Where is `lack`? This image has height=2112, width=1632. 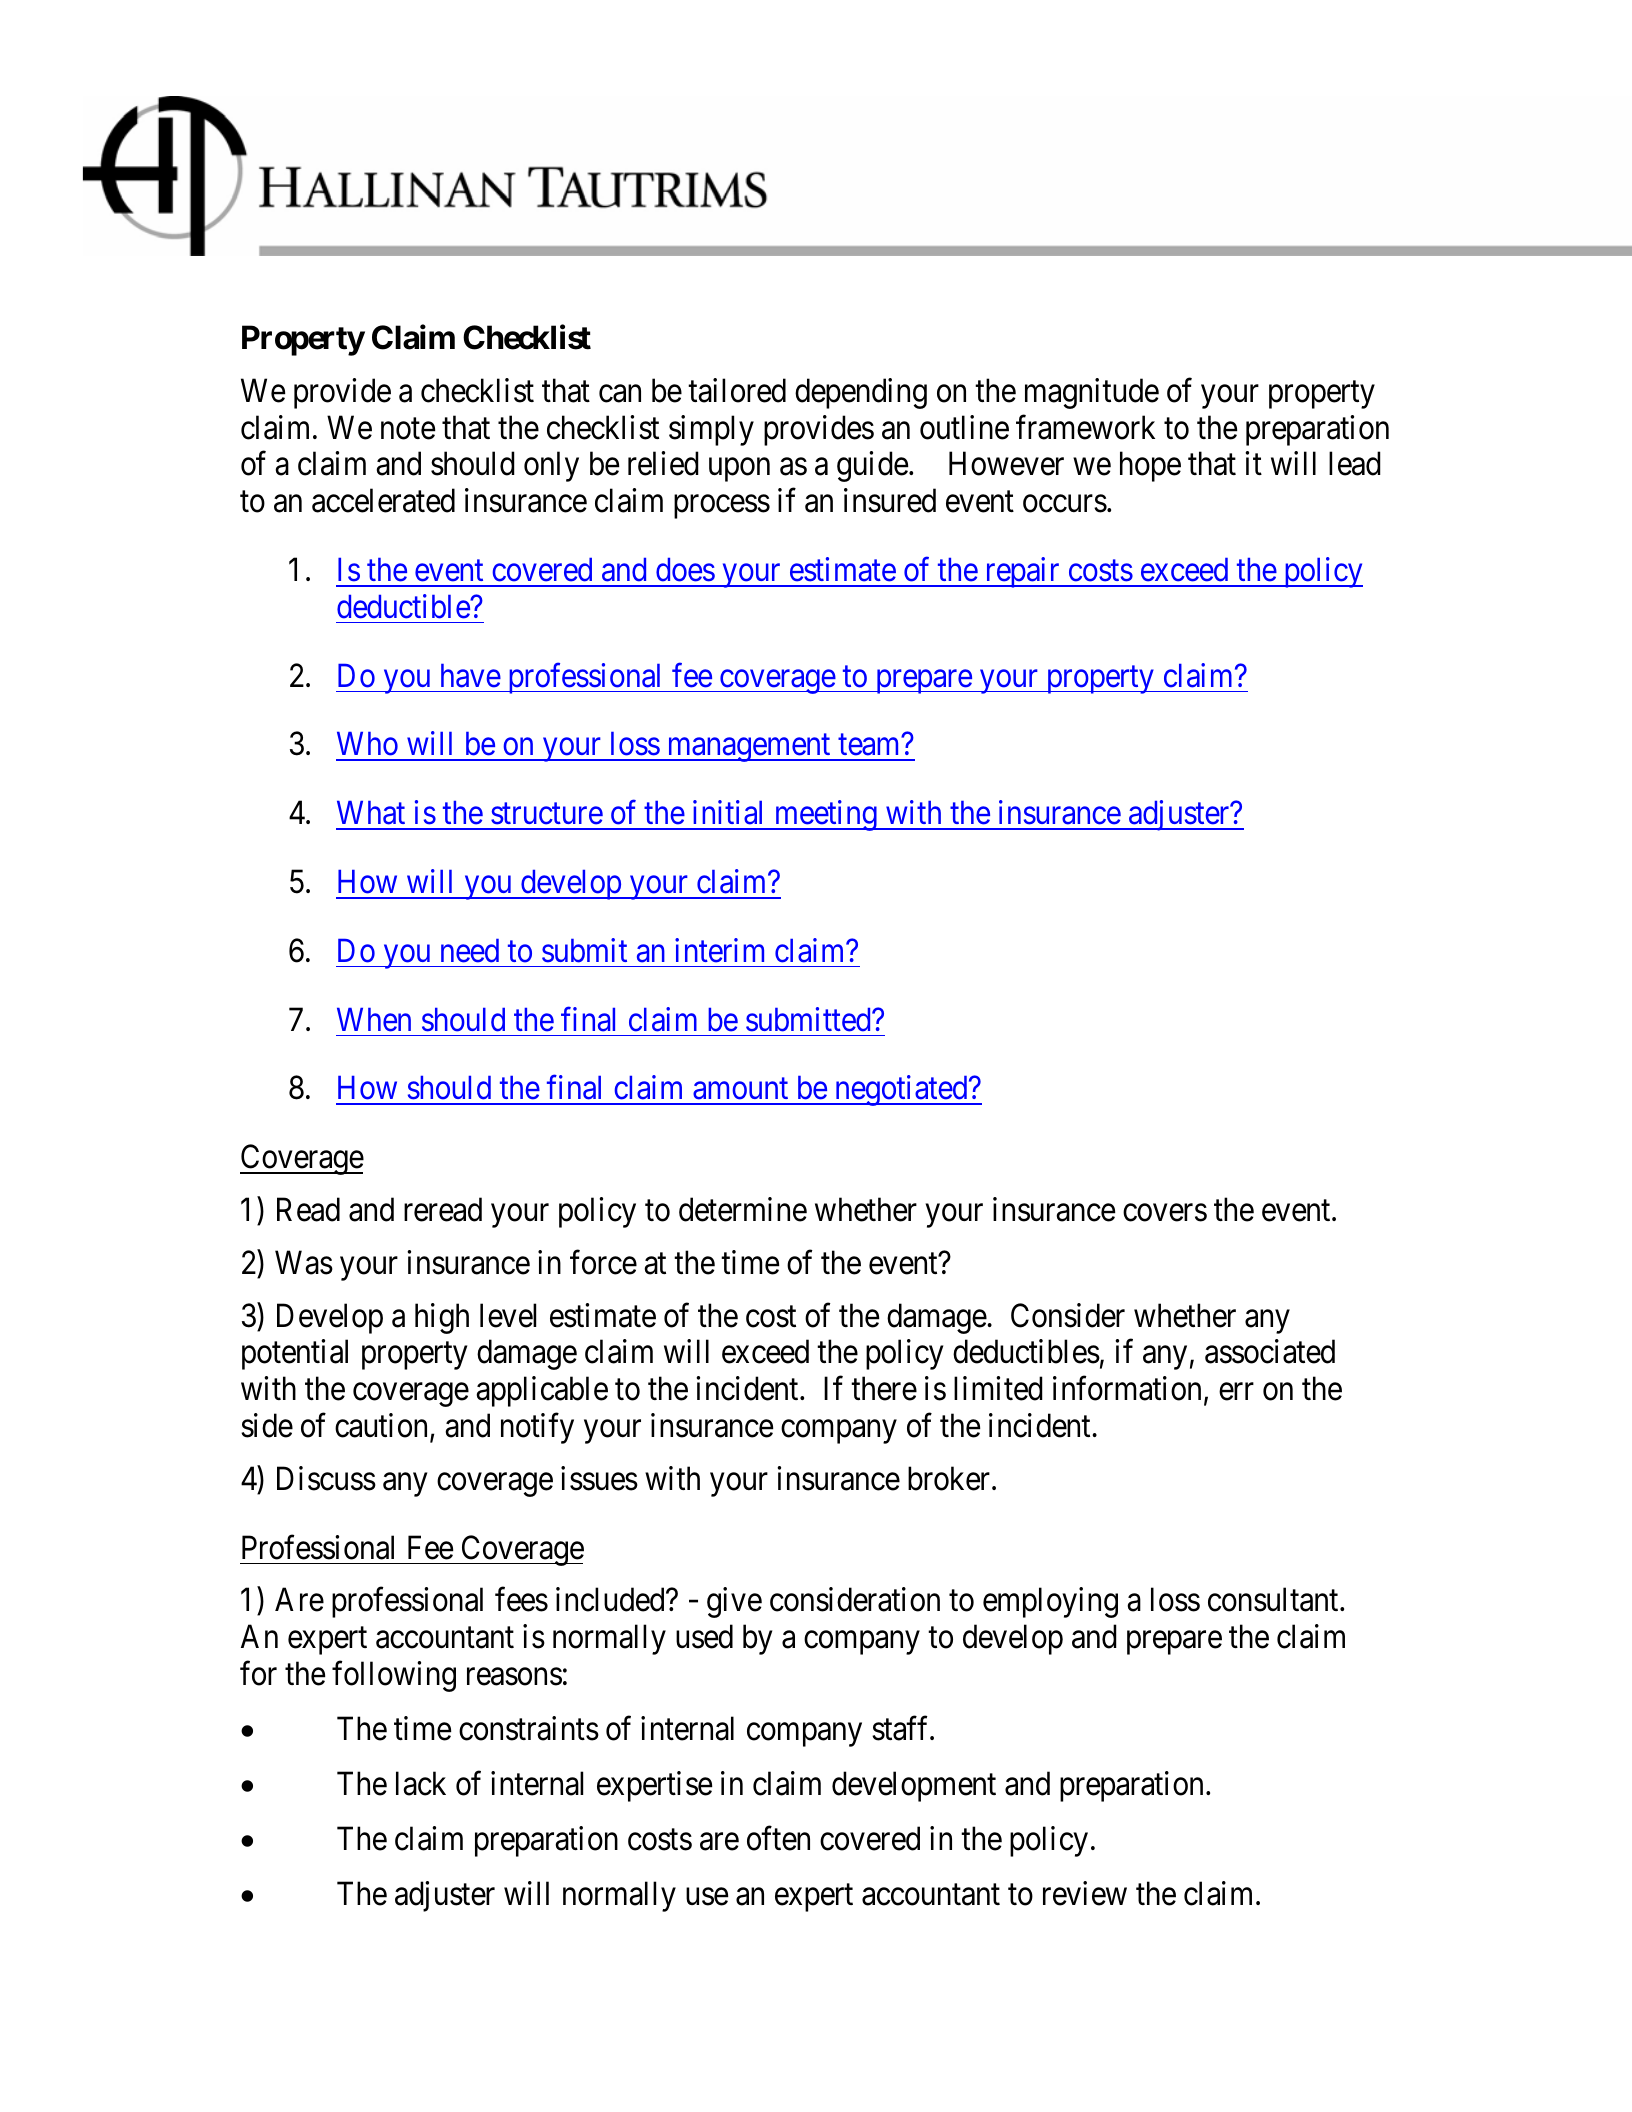 lack is located at coordinates (421, 1783).
